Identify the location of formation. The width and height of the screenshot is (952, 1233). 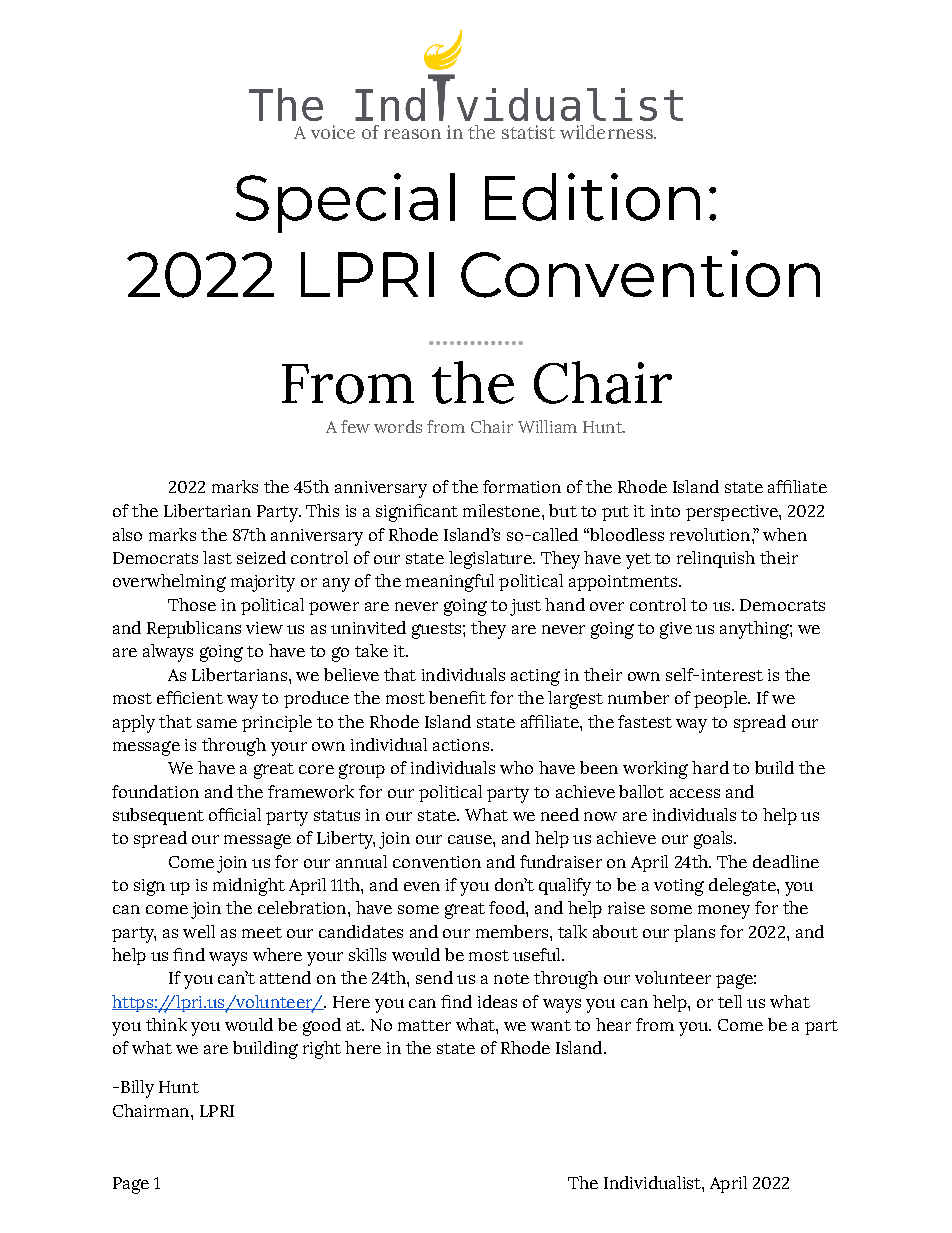
(522, 486).
